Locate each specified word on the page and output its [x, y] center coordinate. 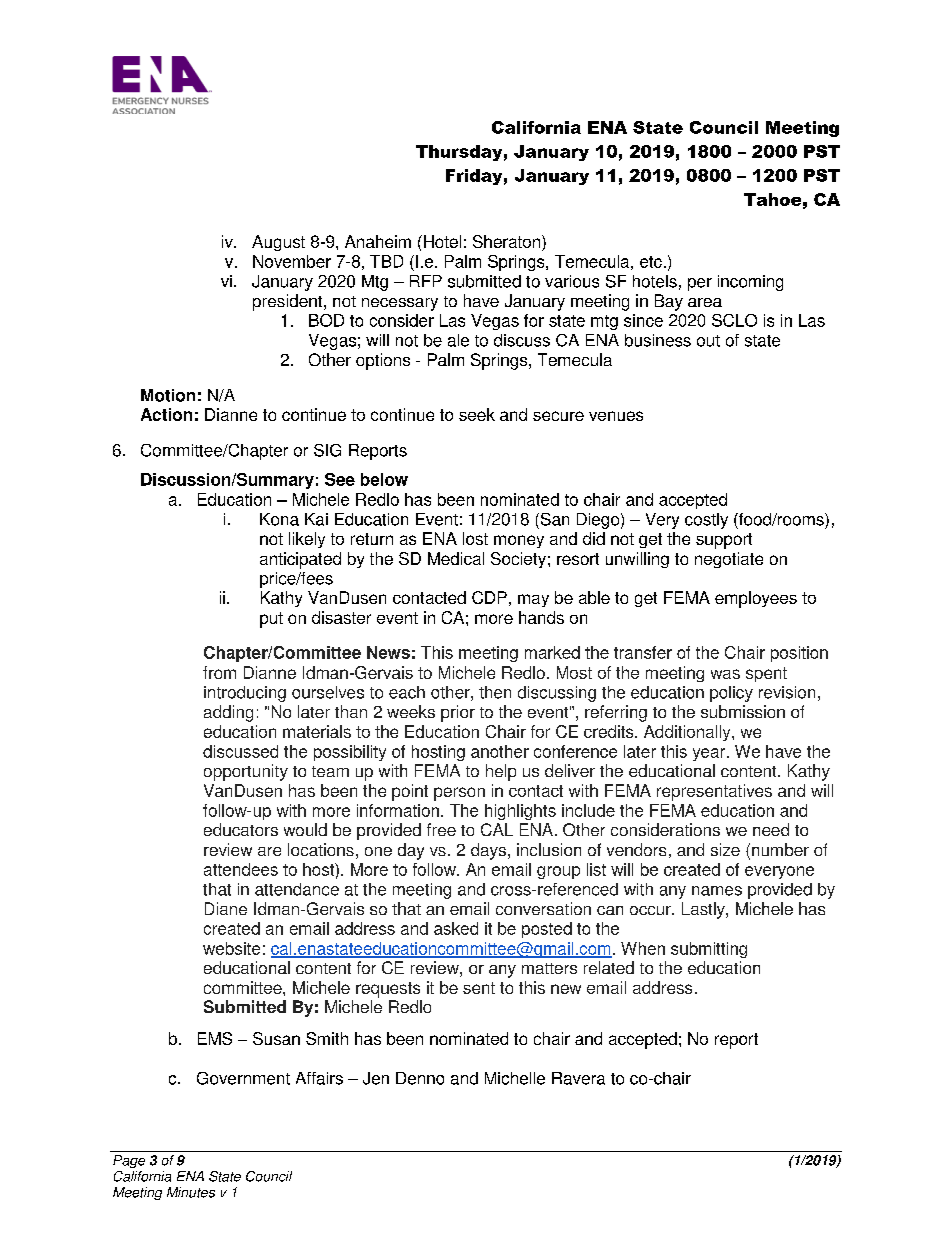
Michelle [515, 1078]
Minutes [191, 1192]
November [292, 261]
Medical [456, 558]
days [488, 851]
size [725, 849]
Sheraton [508, 243]
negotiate [729, 560]
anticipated [300, 560]
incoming [750, 283]
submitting [709, 950]
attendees [241, 869]
